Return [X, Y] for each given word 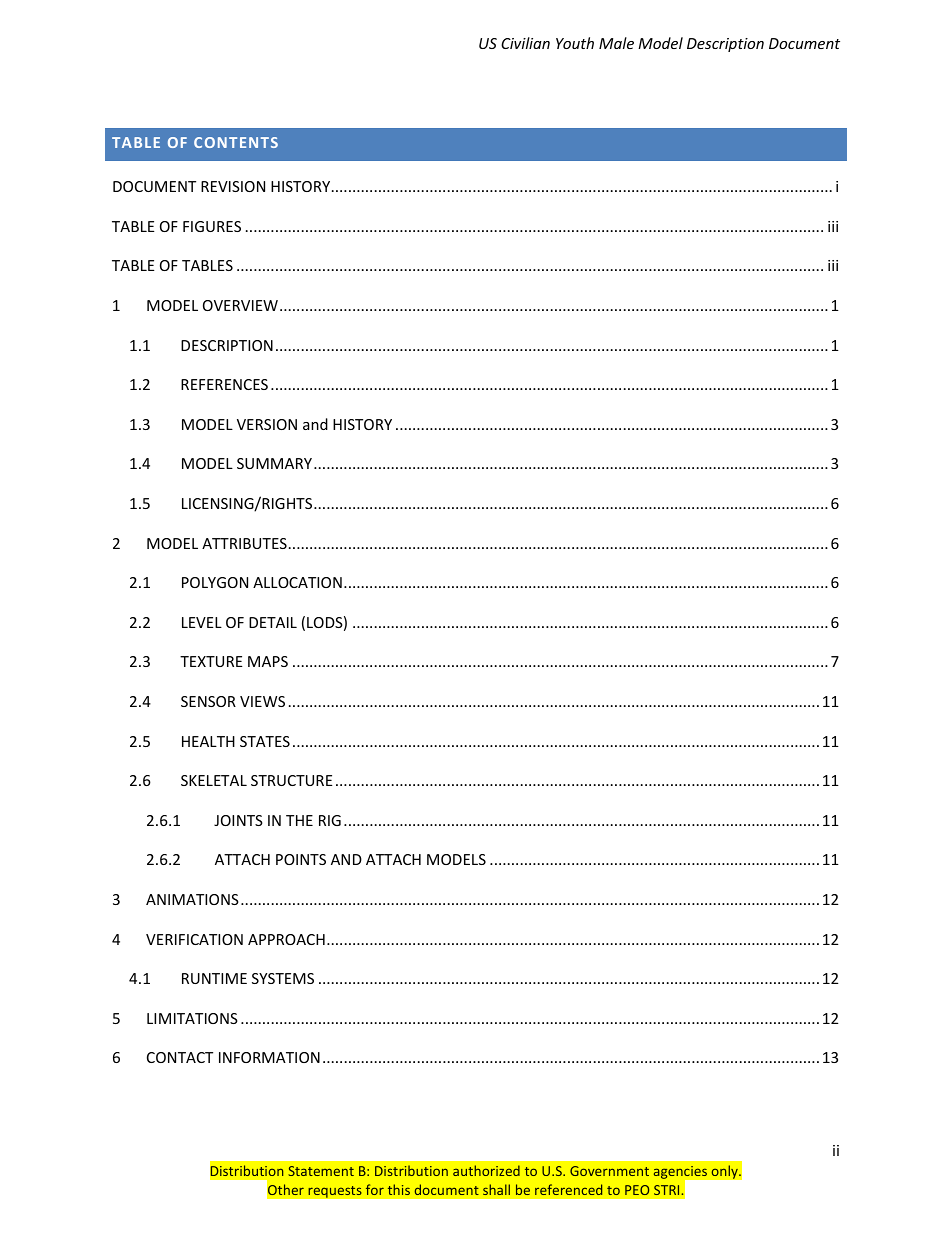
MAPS [268, 661]
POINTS [301, 859]
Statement [321, 1171]
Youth [575, 43]
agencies [682, 1173]
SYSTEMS [283, 978]
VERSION [267, 424]
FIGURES [212, 226]
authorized [486, 1170]
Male [616, 43]
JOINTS [238, 820]
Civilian [525, 43]
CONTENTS [236, 142]
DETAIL [273, 622]
